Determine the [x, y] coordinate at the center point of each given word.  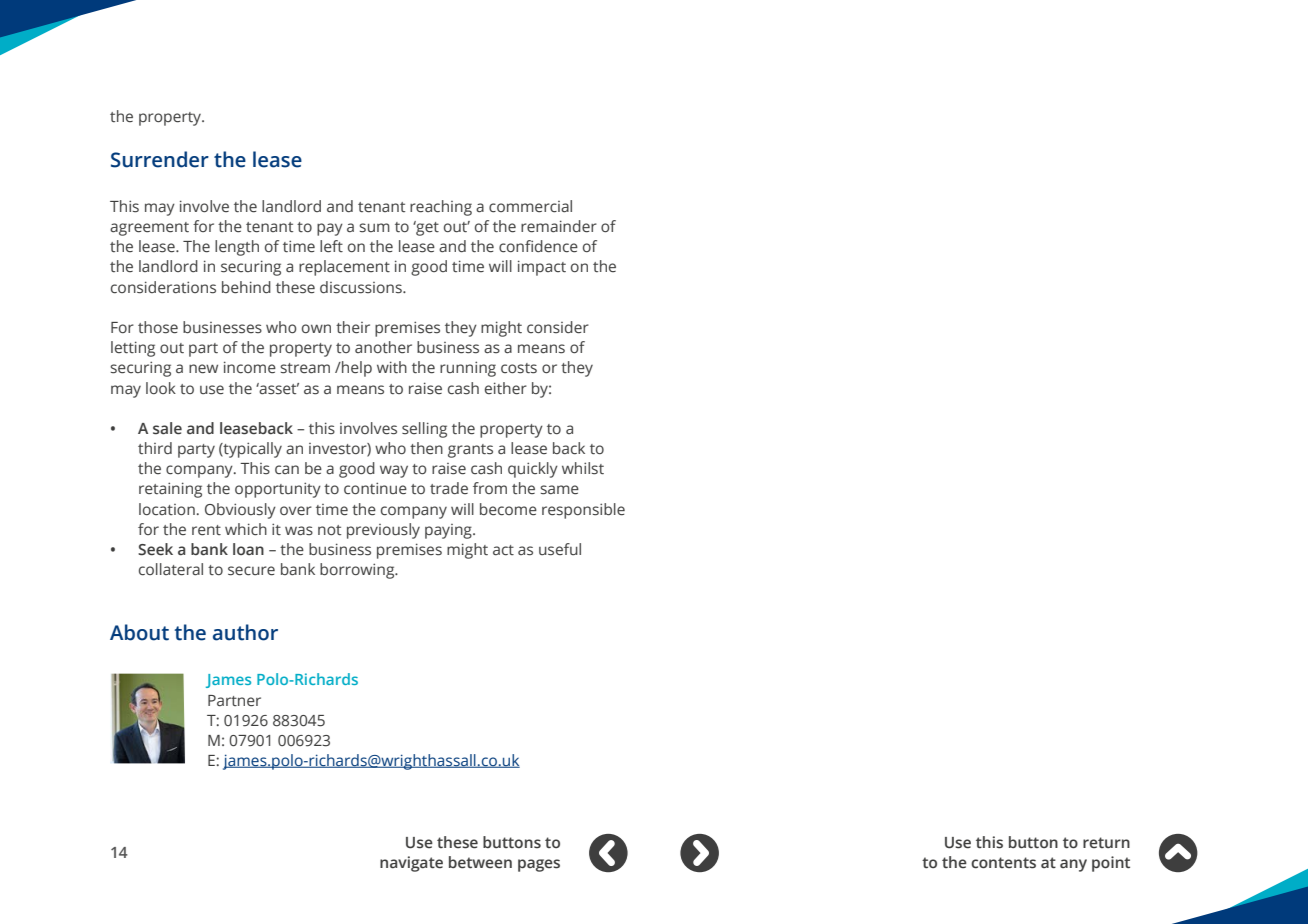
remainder [559, 226]
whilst [583, 468]
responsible [583, 511]
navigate [411, 864]
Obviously [240, 511]
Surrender [160, 159]
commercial [530, 206]
